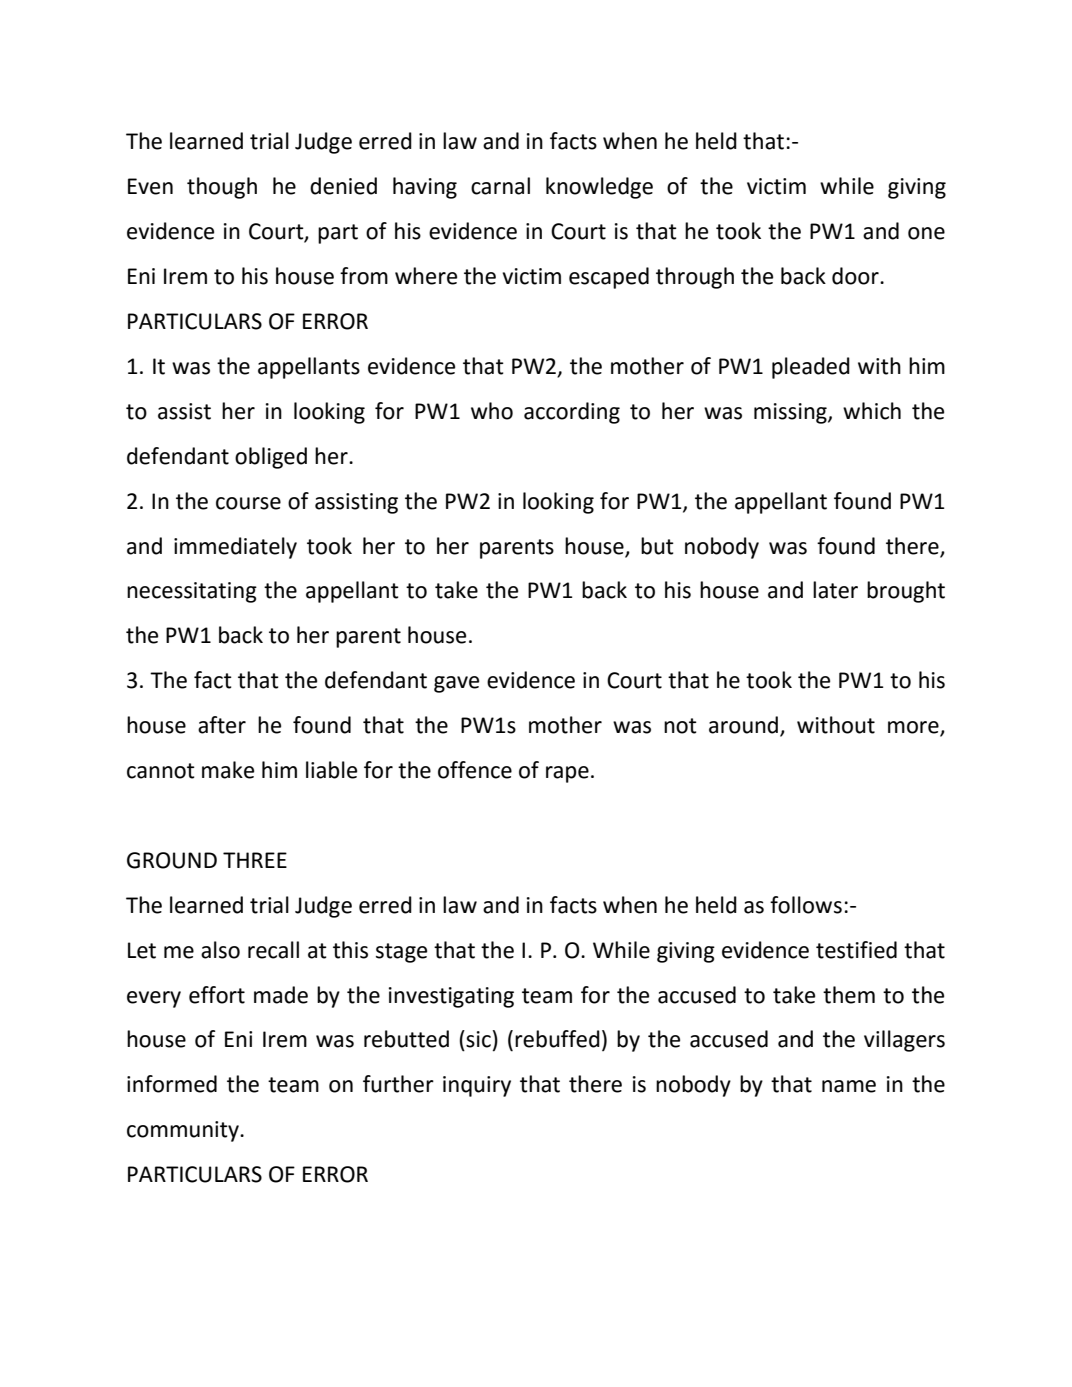 The height and width of the document is (1387, 1072). What do you see at coordinates (271, 458) in the document?
I see `obliged` at bounding box center [271, 458].
